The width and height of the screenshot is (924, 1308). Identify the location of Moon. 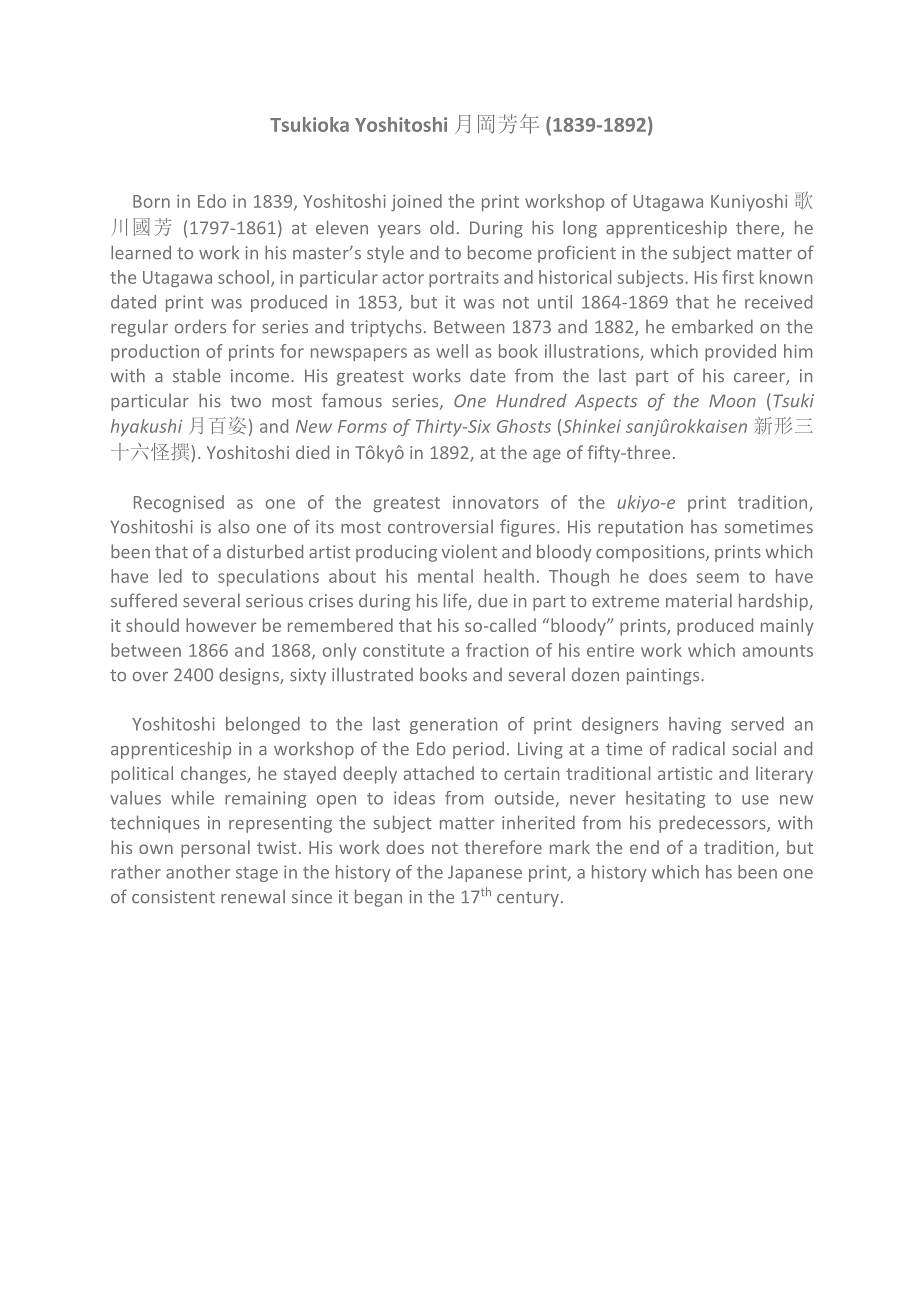
(732, 401).
